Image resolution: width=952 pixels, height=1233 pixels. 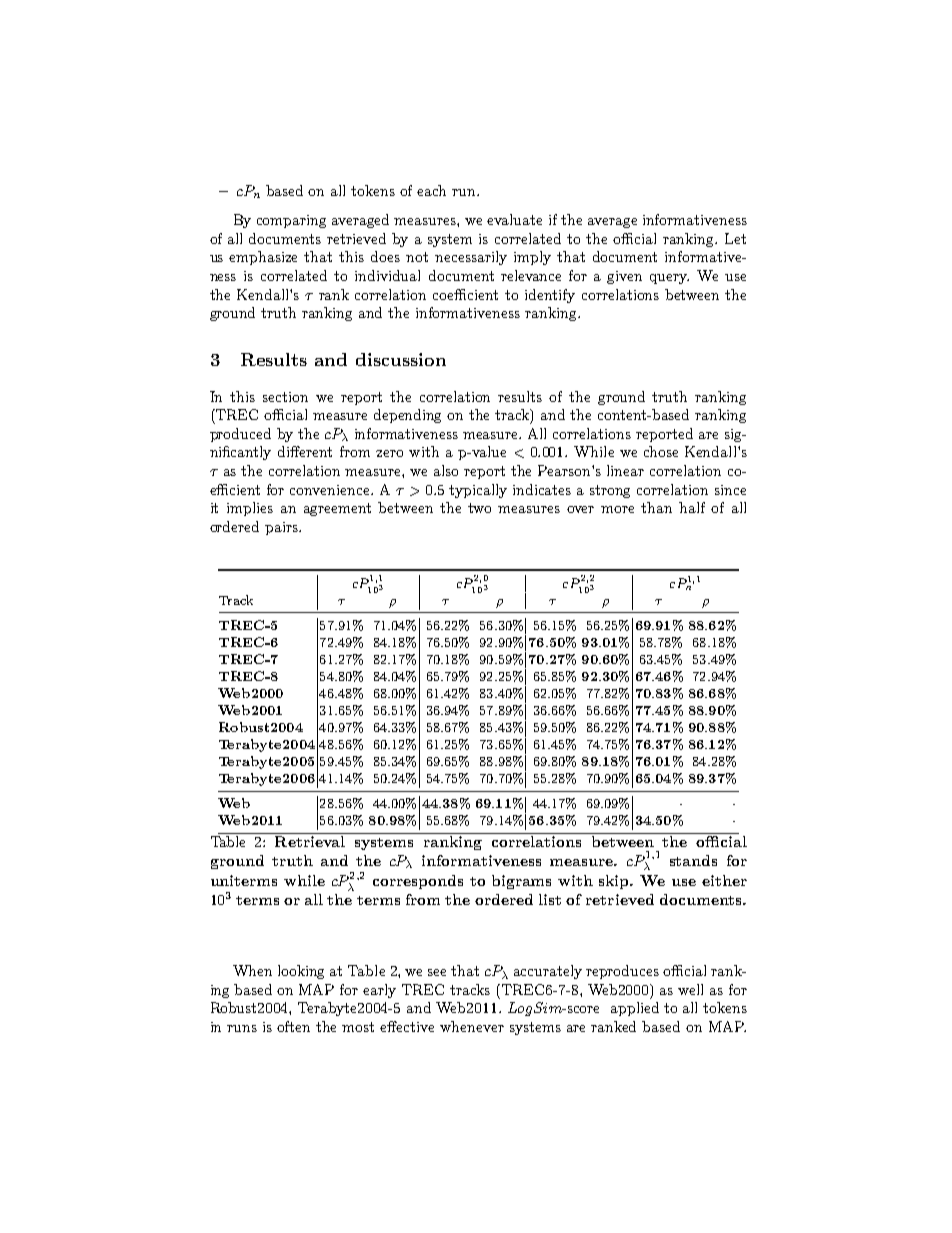 I want to click on two, so click(x=479, y=508).
